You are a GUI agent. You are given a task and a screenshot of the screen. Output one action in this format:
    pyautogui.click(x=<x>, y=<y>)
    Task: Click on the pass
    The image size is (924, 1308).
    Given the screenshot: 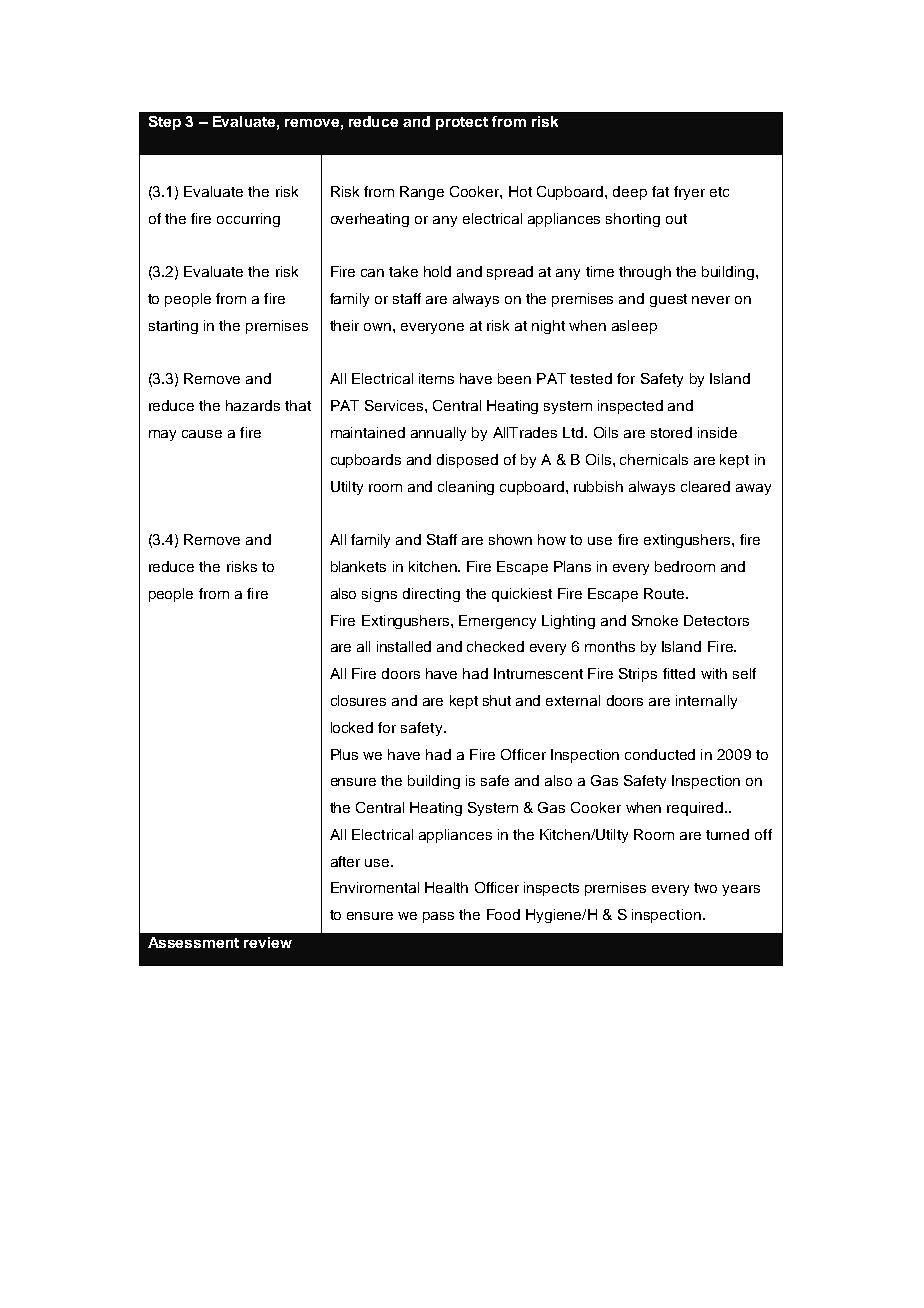 What is the action you would take?
    pyautogui.click(x=438, y=917)
